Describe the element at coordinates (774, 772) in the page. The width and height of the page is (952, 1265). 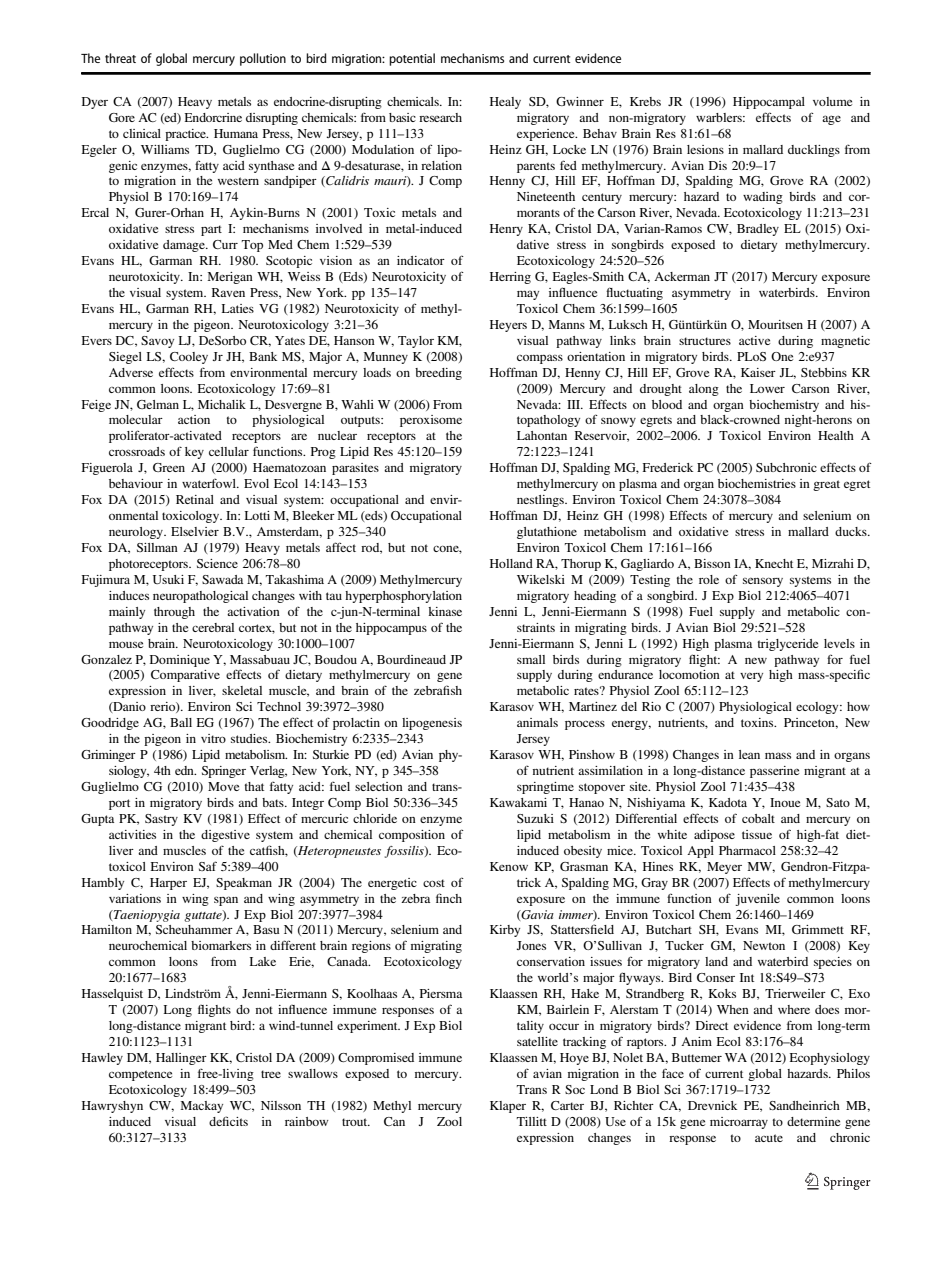
I see `passerine` at that location.
